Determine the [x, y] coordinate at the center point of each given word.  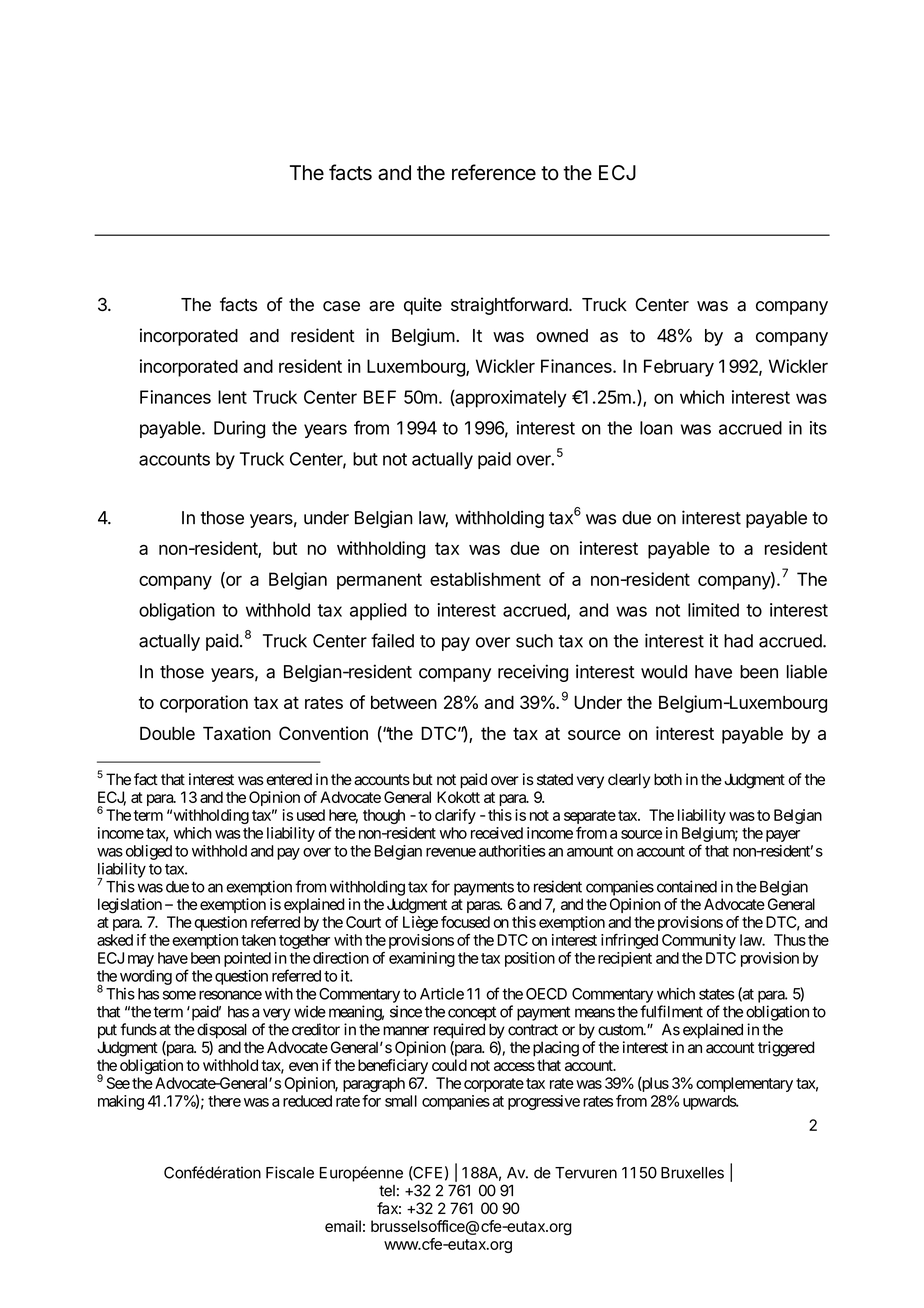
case [341, 306]
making [121, 1102]
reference [494, 172]
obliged [149, 852]
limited [713, 610]
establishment [485, 579]
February [679, 368]
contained [687, 886]
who [453, 833]
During [239, 430]
